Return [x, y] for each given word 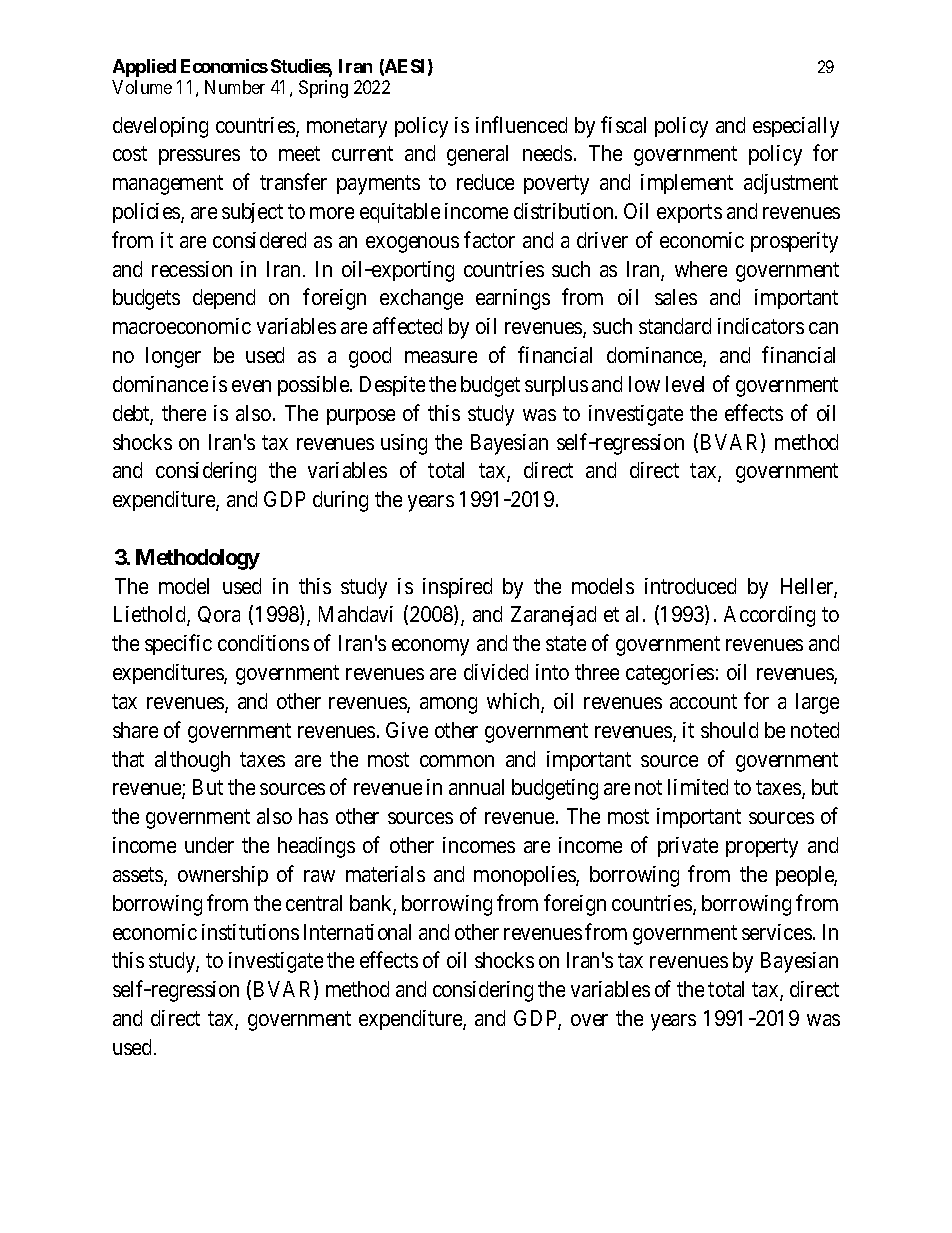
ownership [223, 876]
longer [173, 357]
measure [441, 357]
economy [430, 647]
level [685, 384]
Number [235, 87]
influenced [521, 124]
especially [796, 127]
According [769, 616]
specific [178, 645]
